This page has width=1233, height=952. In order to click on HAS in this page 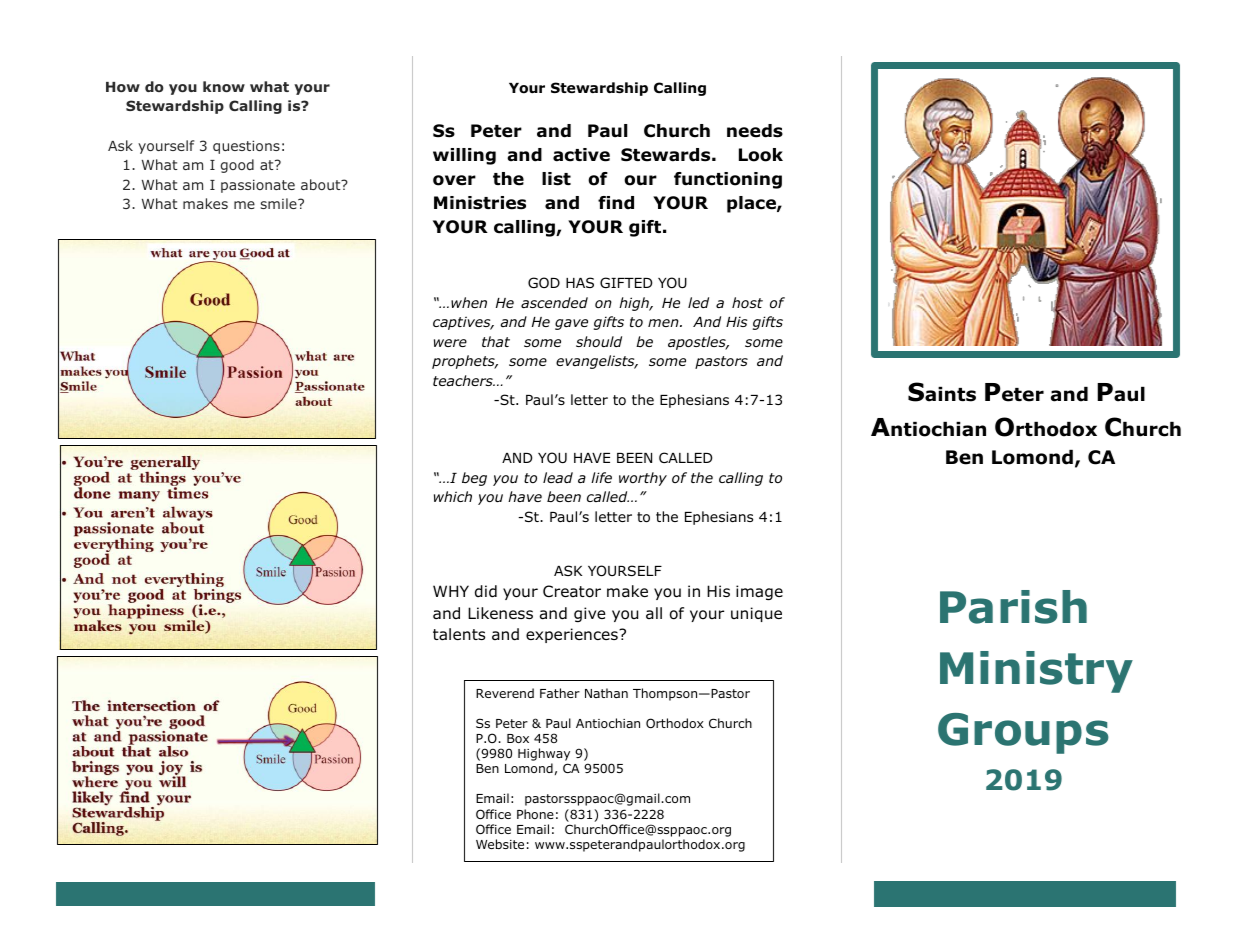, I will do `click(580, 282)`.
